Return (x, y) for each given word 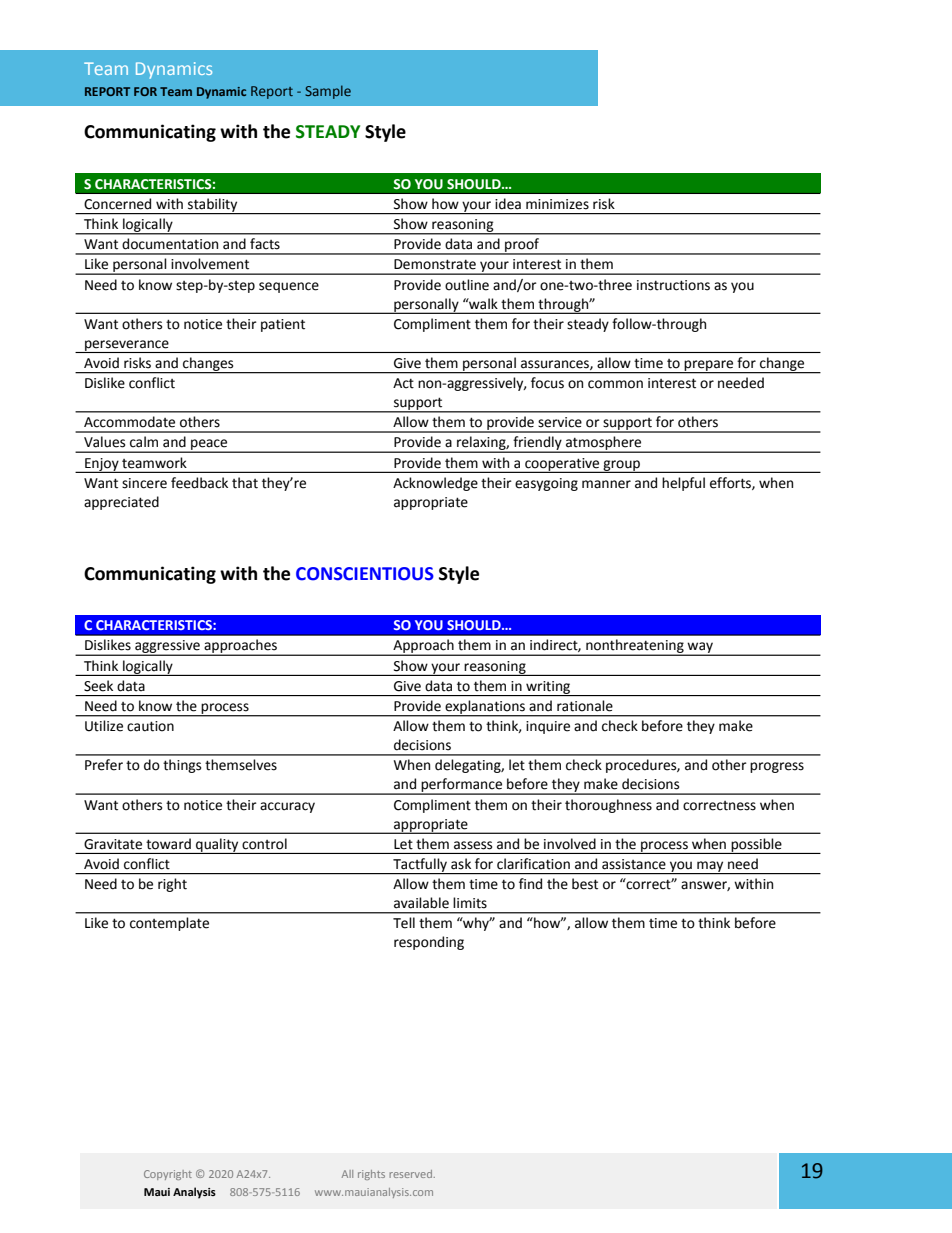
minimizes (557, 204)
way (700, 649)
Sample (328, 92)
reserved (410, 1174)
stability (213, 206)
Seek (98, 686)
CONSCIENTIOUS (365, 574)
